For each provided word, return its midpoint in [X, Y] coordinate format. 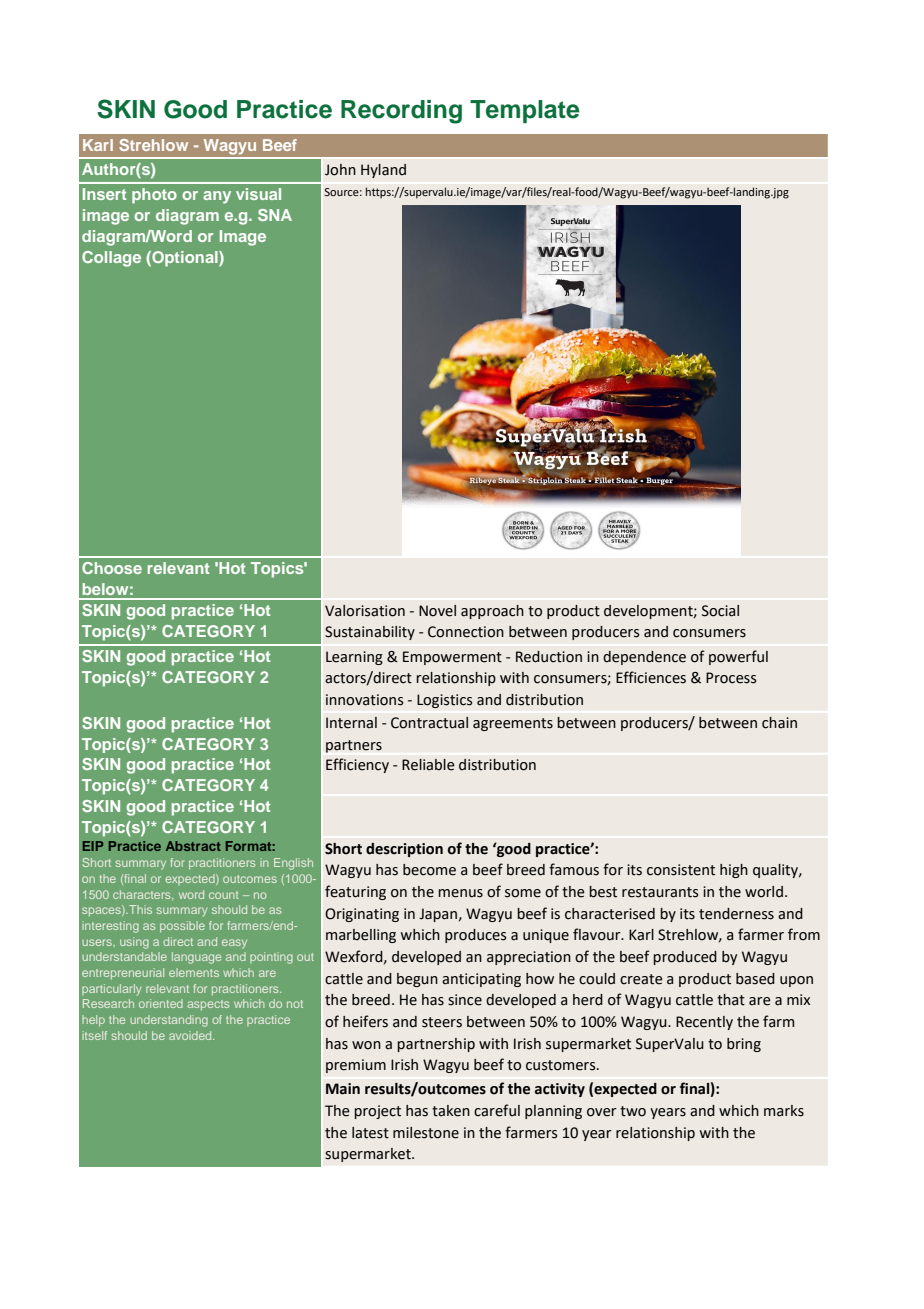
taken [451, 1111]
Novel [437, 611]
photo [154, 196]
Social [720, 611]
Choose [112, 568]
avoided [191, 1035]
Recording [401, 112]
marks [784, 1111]
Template [524, 111]
